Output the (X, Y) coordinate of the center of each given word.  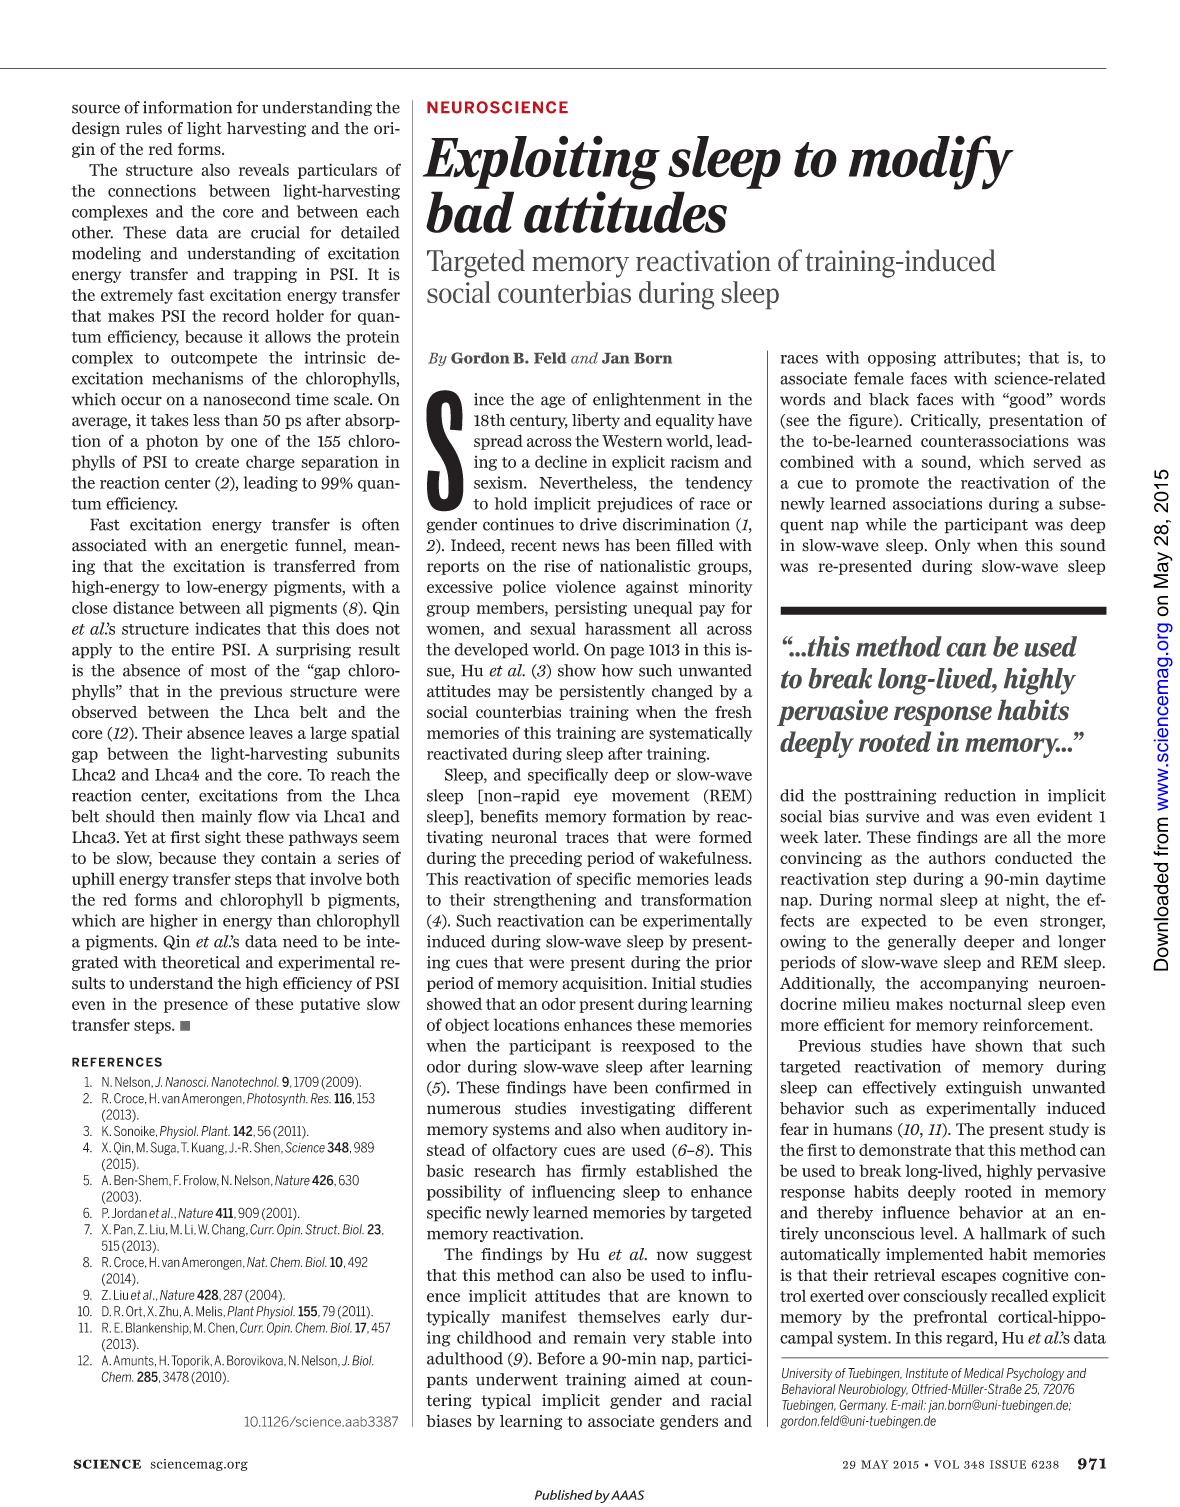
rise (557, 566)
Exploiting (541, 163)
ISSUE (1008, 1464)
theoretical (200, 962)
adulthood (465, 1358)
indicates (227, 628)
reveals (264, 169)
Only (952, 546)
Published (564, 1495)
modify (931, 162)
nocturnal (985, 1004)
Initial (674, 983)
